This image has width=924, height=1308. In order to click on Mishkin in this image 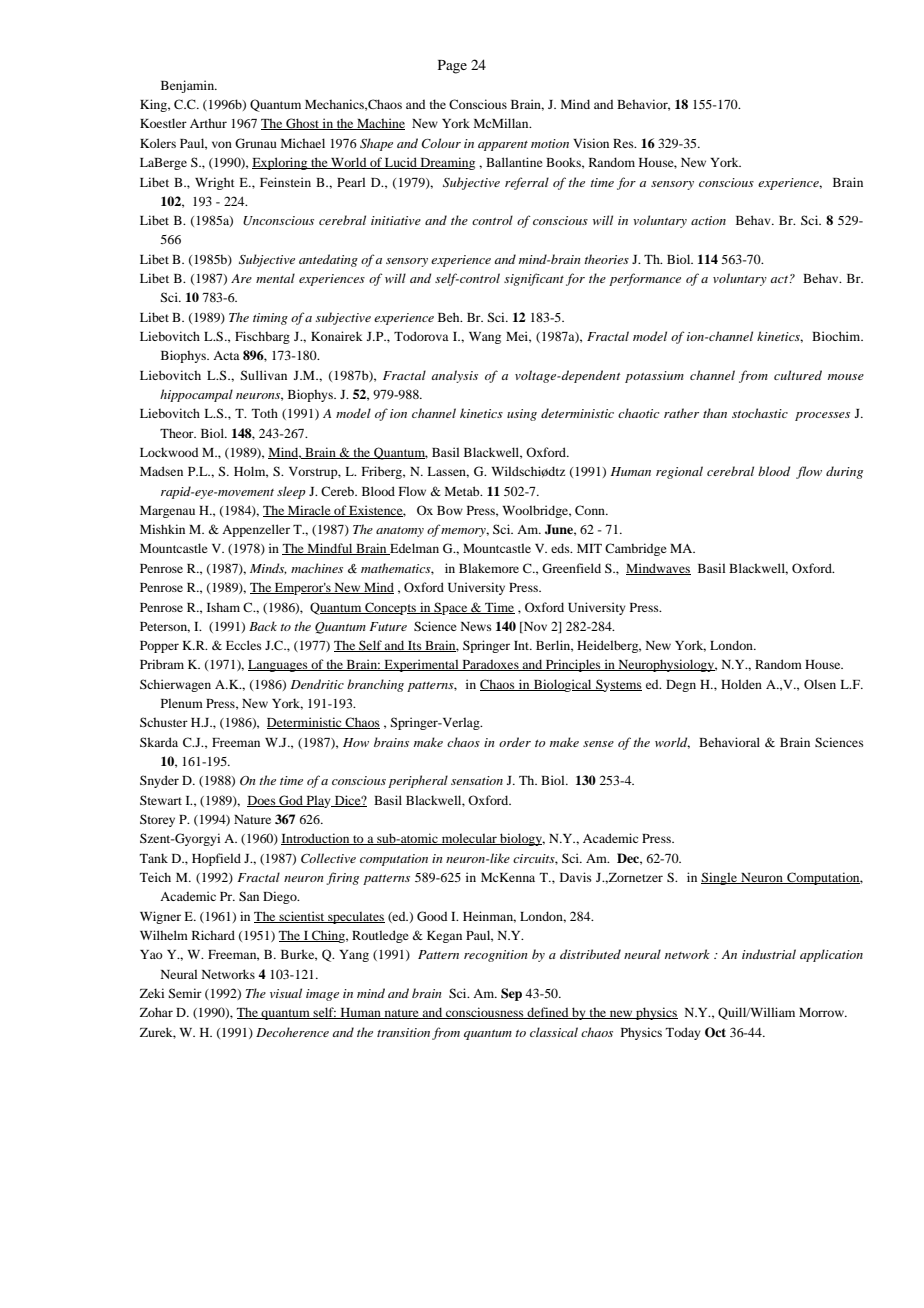, I will do `click(162, 529)`.
